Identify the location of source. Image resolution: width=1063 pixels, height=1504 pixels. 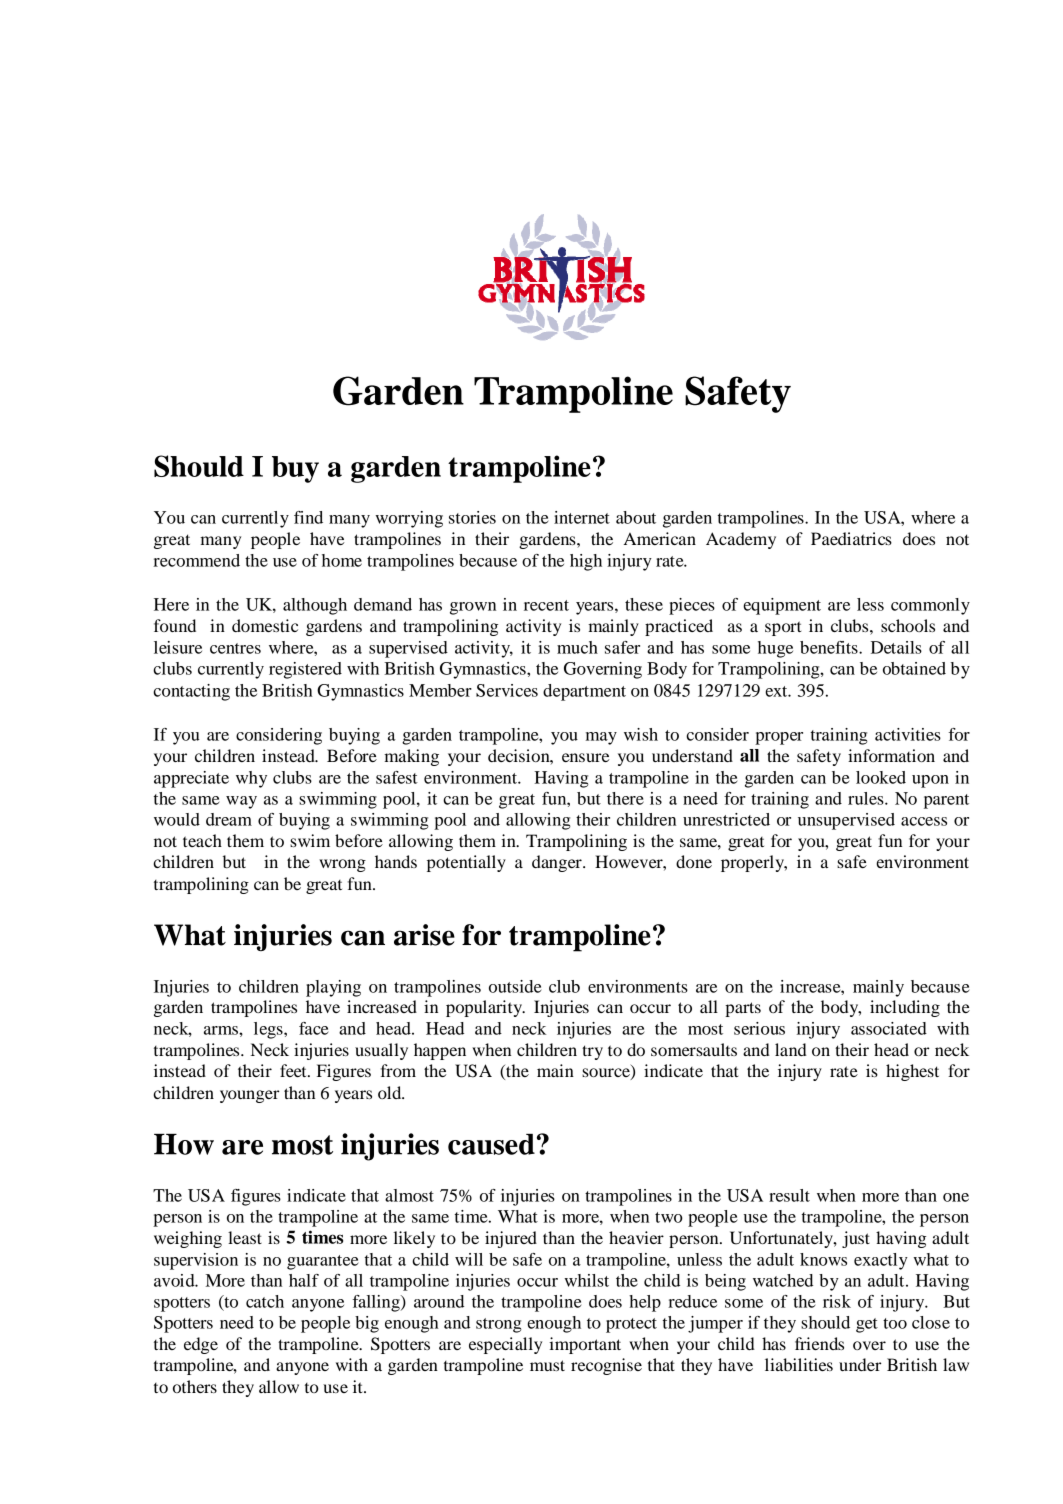
(607, 1074).
